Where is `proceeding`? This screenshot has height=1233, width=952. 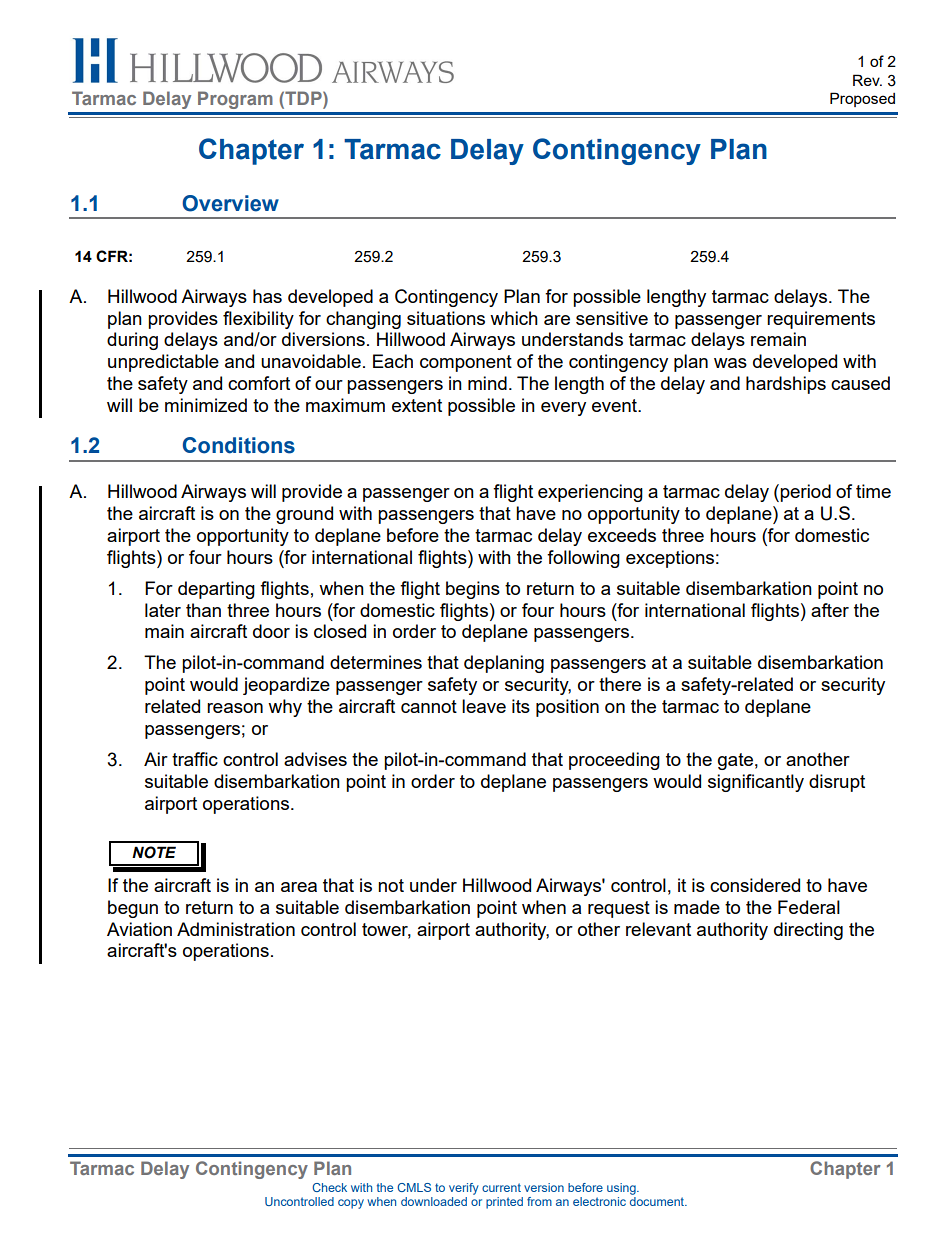
proceeding is located at coordinates (614, 761).
